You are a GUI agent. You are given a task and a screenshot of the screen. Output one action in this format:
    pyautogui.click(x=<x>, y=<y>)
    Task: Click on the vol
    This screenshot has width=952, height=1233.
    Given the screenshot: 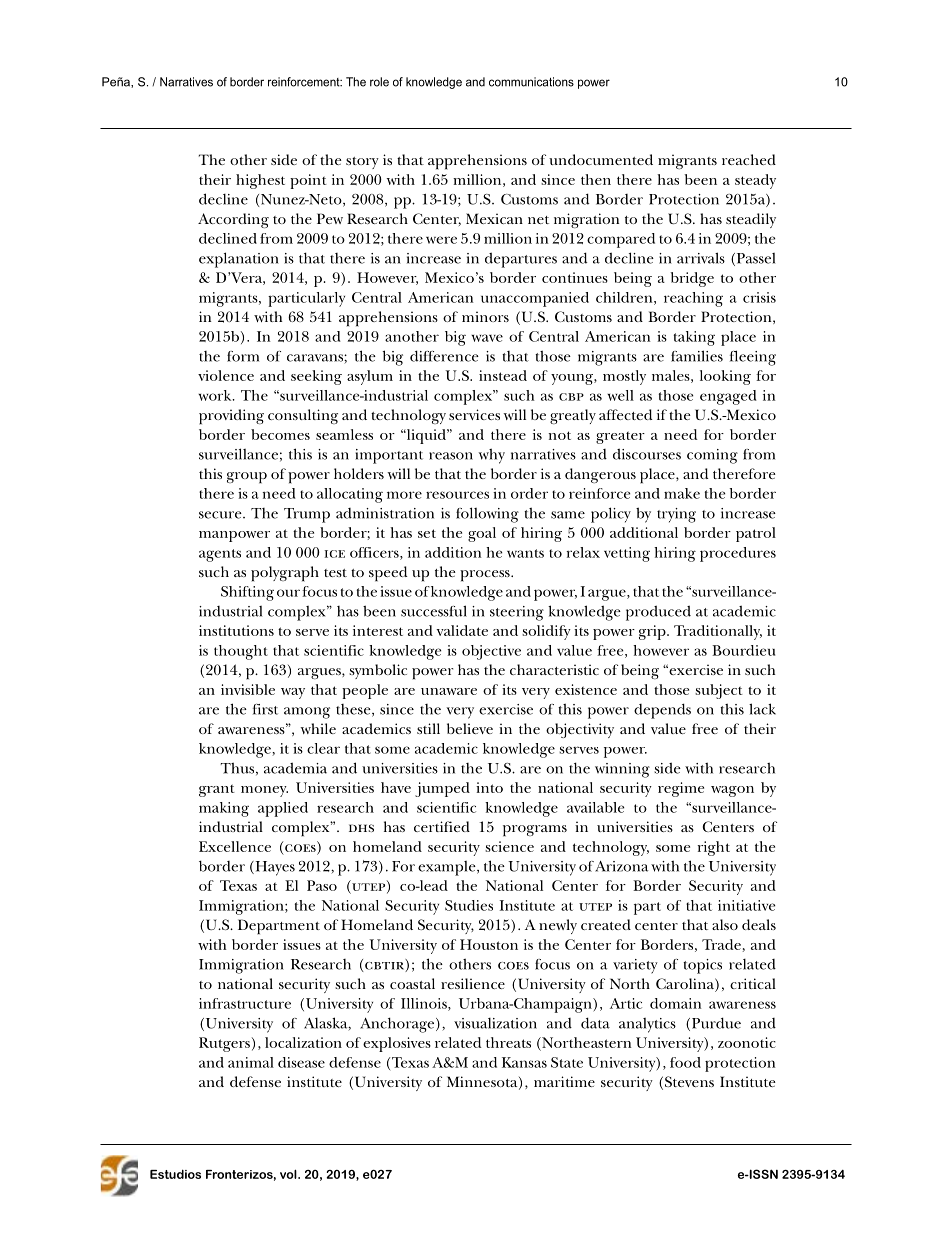 What is the action you would take?
    pyautogui.click(x=289, y=1174)
